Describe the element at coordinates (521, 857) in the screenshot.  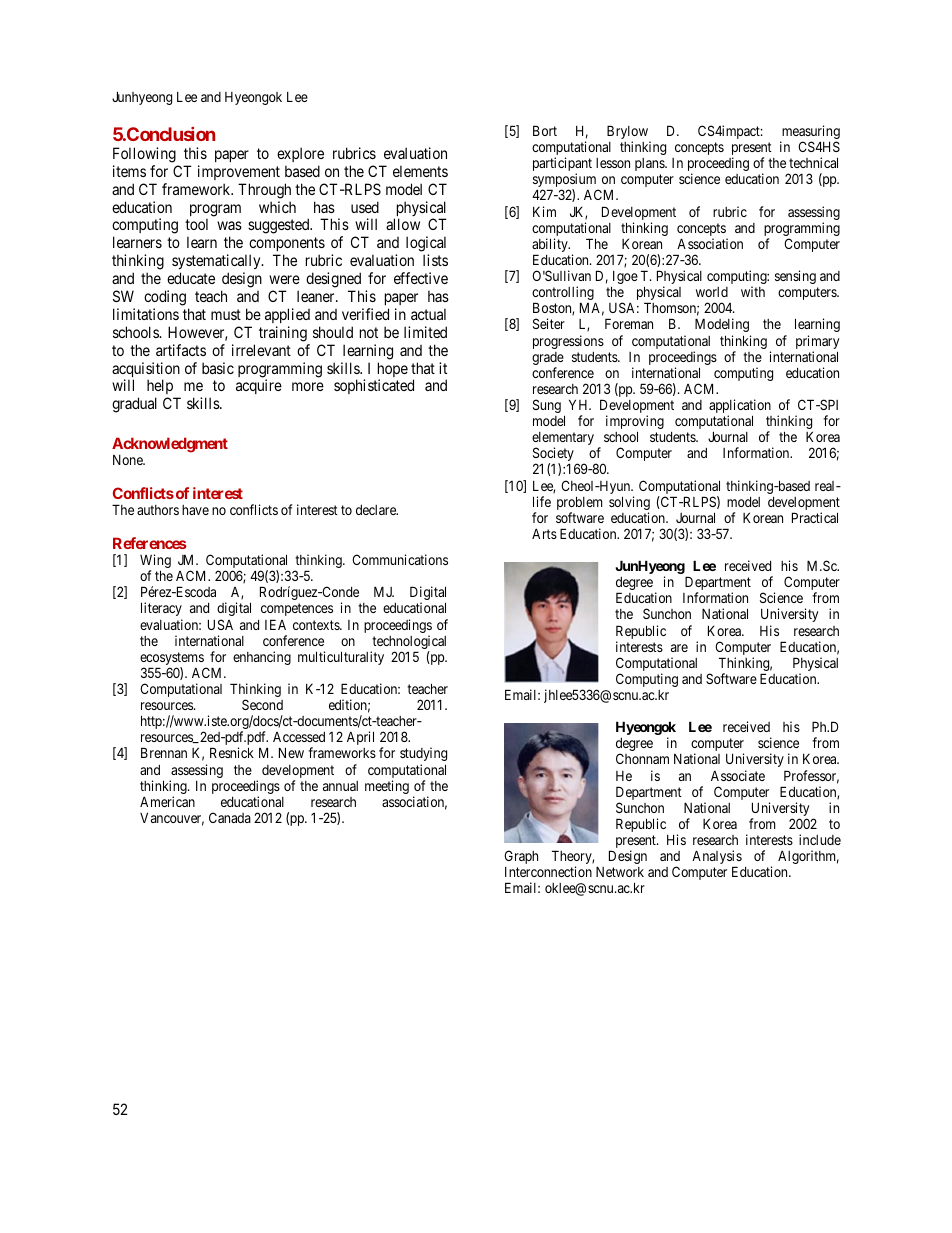
I see `Graph` at that location.
